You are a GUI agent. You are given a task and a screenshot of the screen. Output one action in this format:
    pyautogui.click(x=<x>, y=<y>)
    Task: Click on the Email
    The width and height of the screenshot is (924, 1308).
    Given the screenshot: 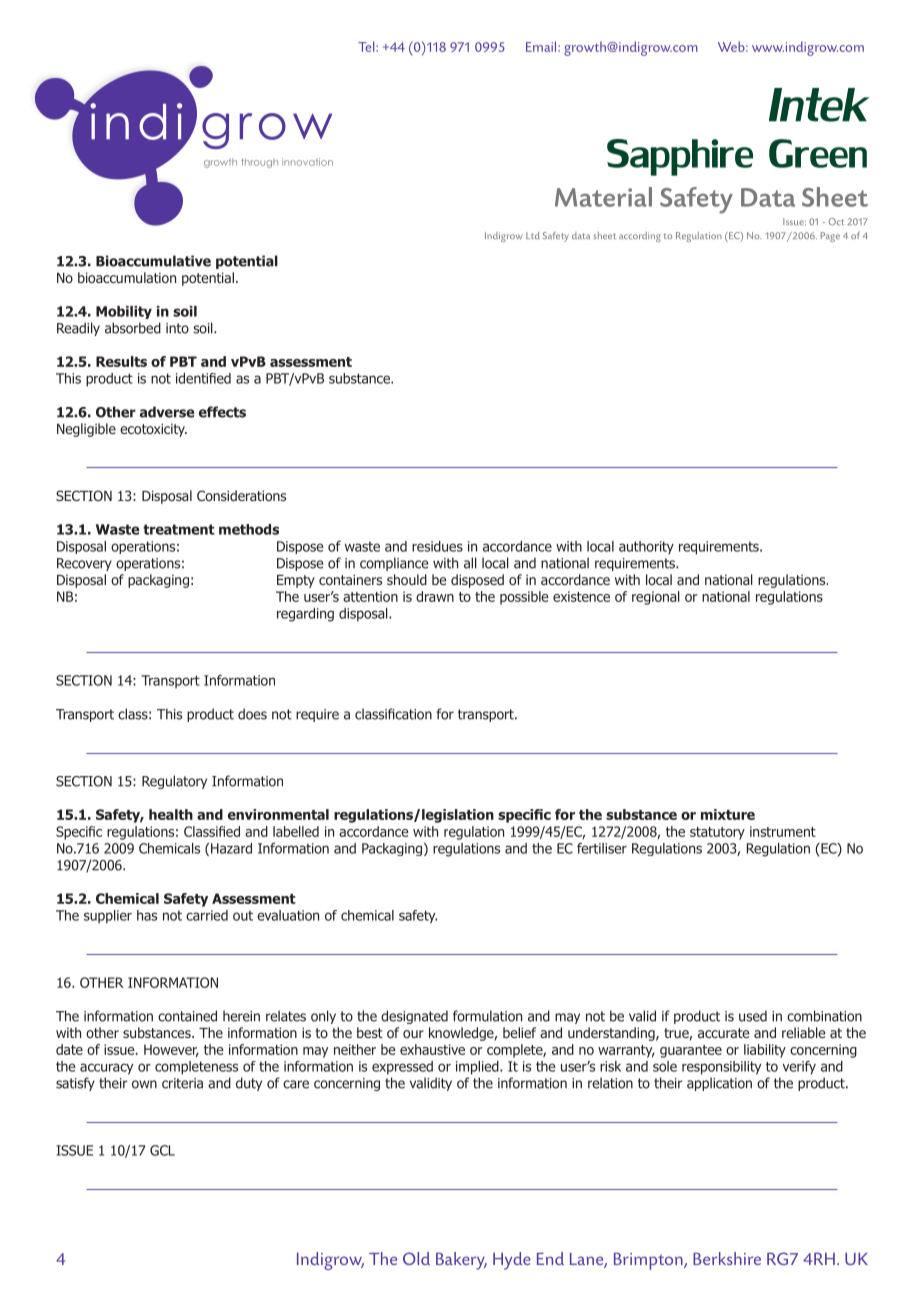 What is the action you would take?
    pyautogui.click(x=542, y=46)
